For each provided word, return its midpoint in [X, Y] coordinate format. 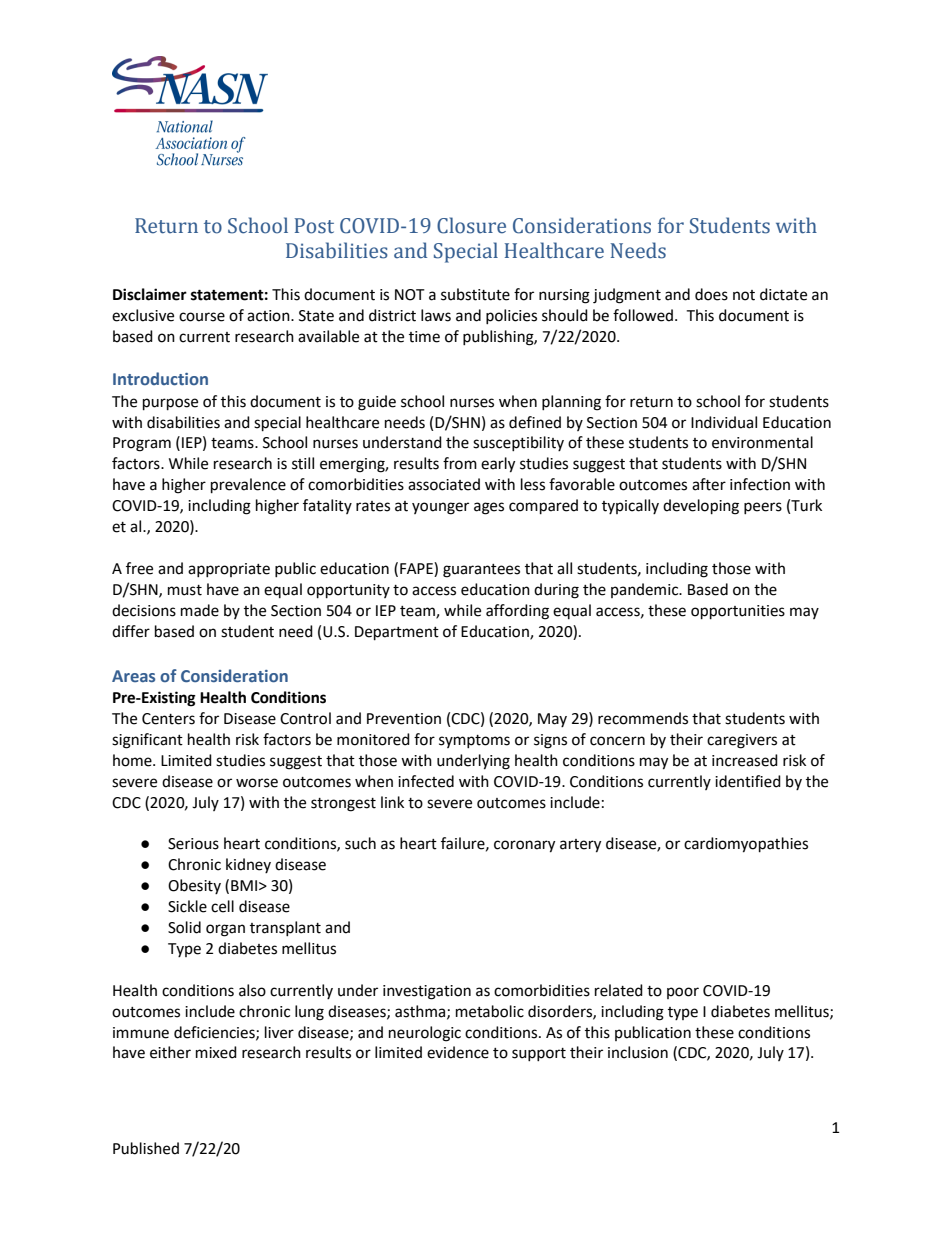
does [711, 294]
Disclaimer [150, 294]
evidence [458, 1052]
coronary [524, 846]
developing [701, 507]
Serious [193, 844]
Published [146, 1148]
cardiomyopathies [746, 845]
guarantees [481, 571]
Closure [471, 225]
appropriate [229, 570]
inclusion [638, 1052]
